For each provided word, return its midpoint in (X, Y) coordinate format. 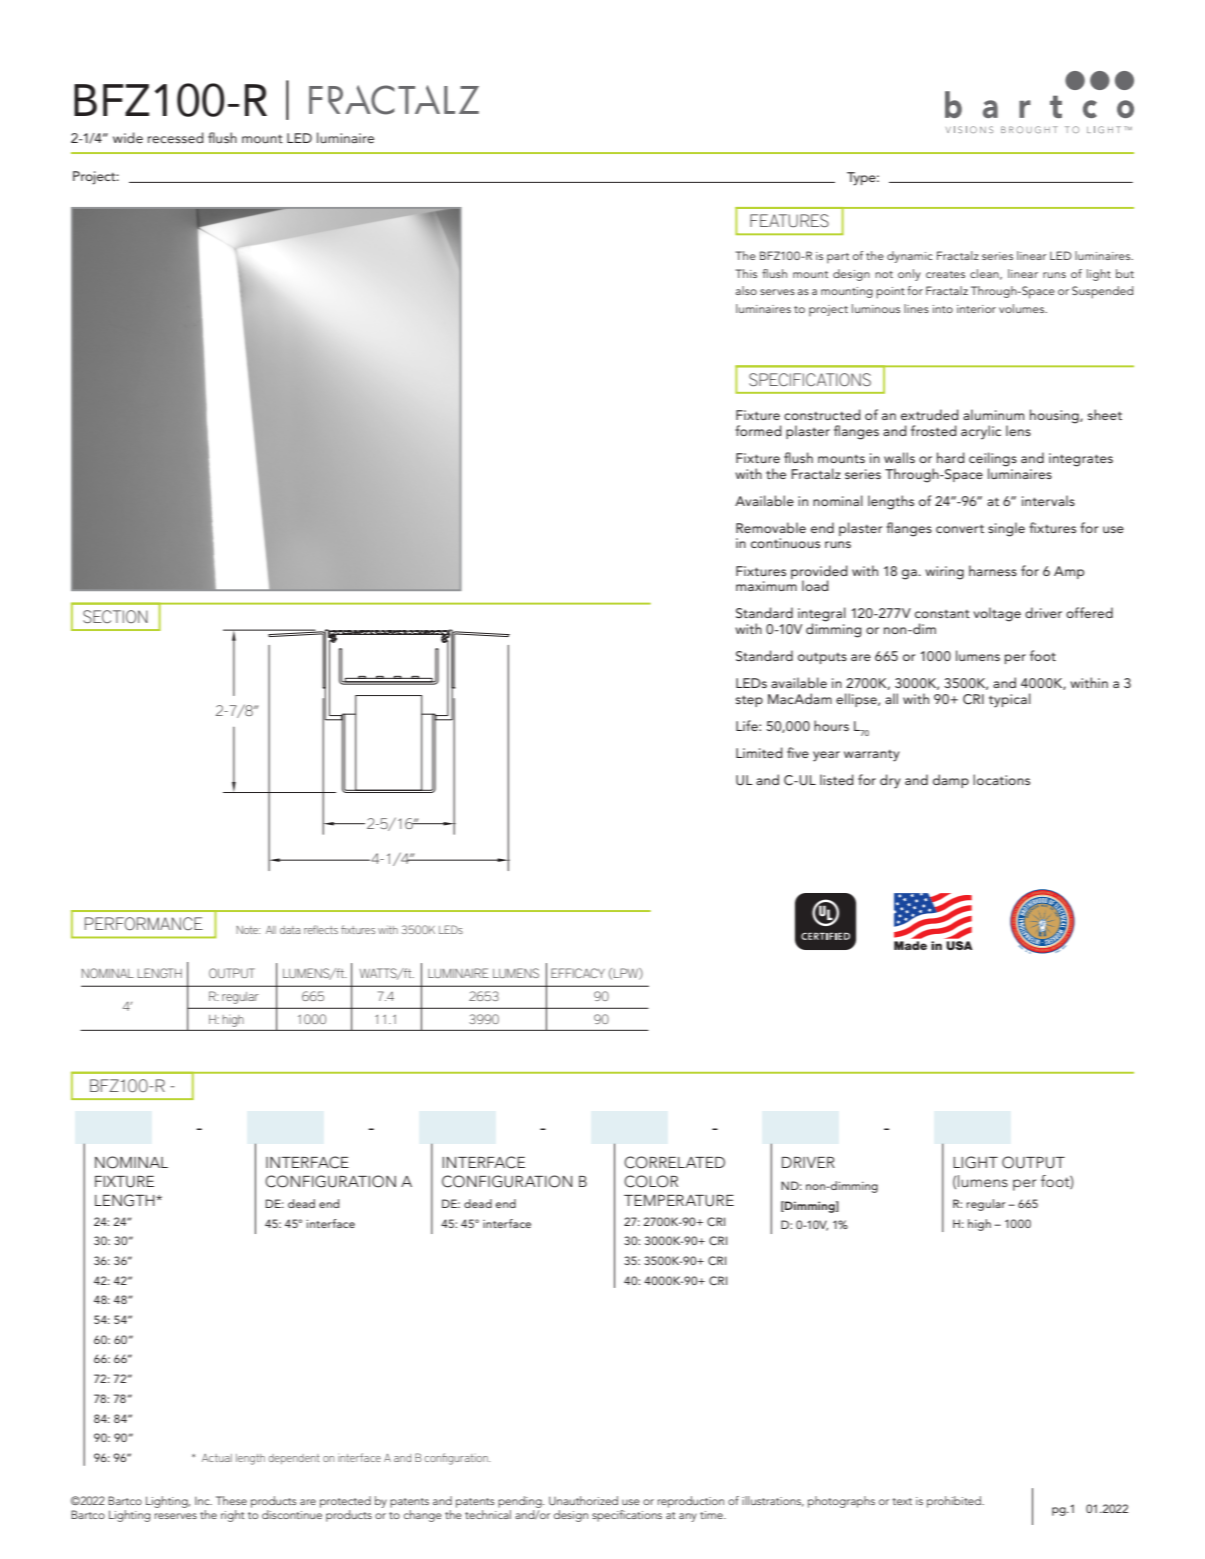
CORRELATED (674, 1162)
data (290, 930)
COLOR (651, 1181)
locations (1001, 779)
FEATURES (789, 221)
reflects (321, 929)
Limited (759, 752)
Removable (771, 527)
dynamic (910, 257)
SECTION (115, 616)
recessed (176, 138)
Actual (217, 1458)
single (1006, 529)
